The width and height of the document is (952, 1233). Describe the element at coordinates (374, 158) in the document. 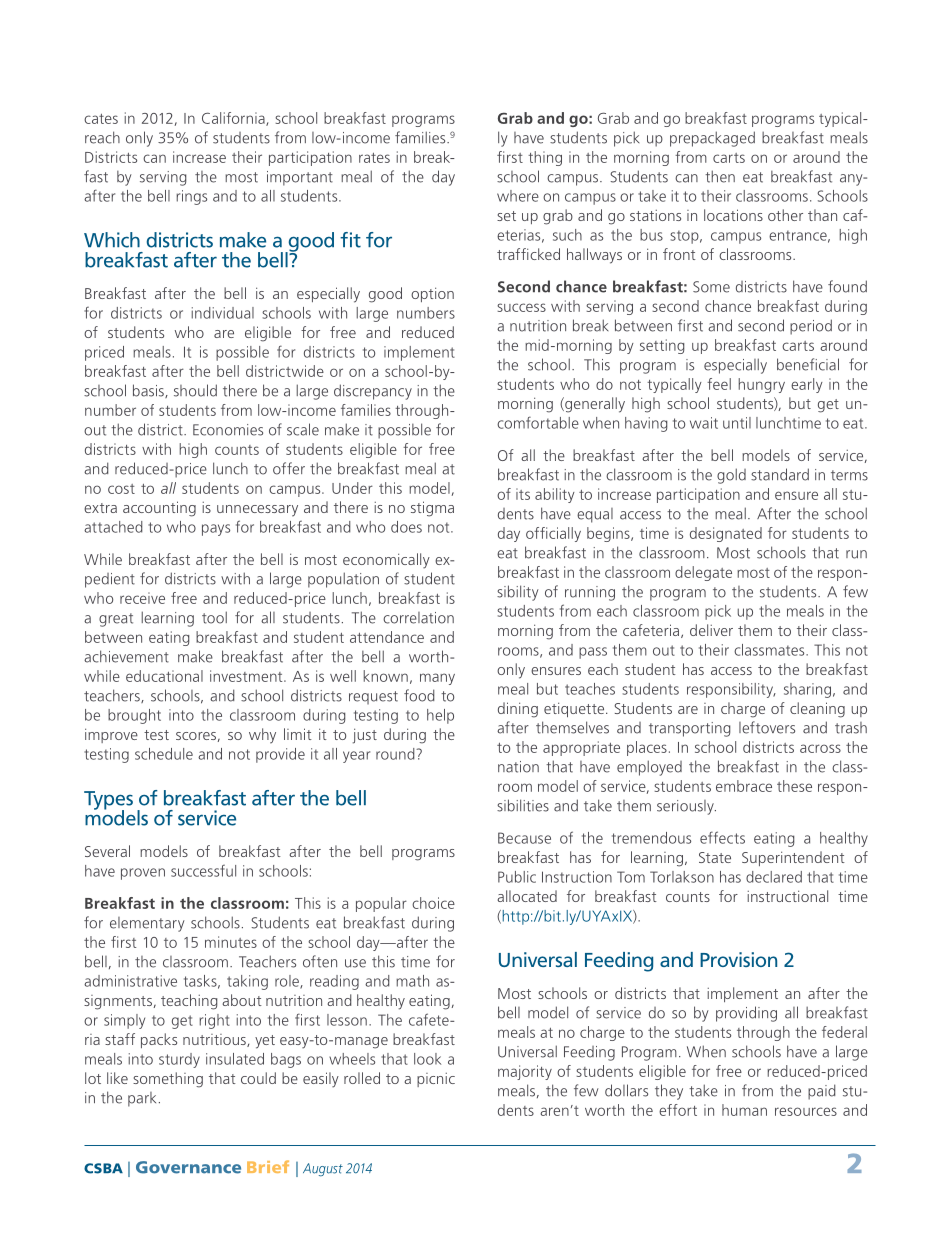

I see `rates` at that location.
